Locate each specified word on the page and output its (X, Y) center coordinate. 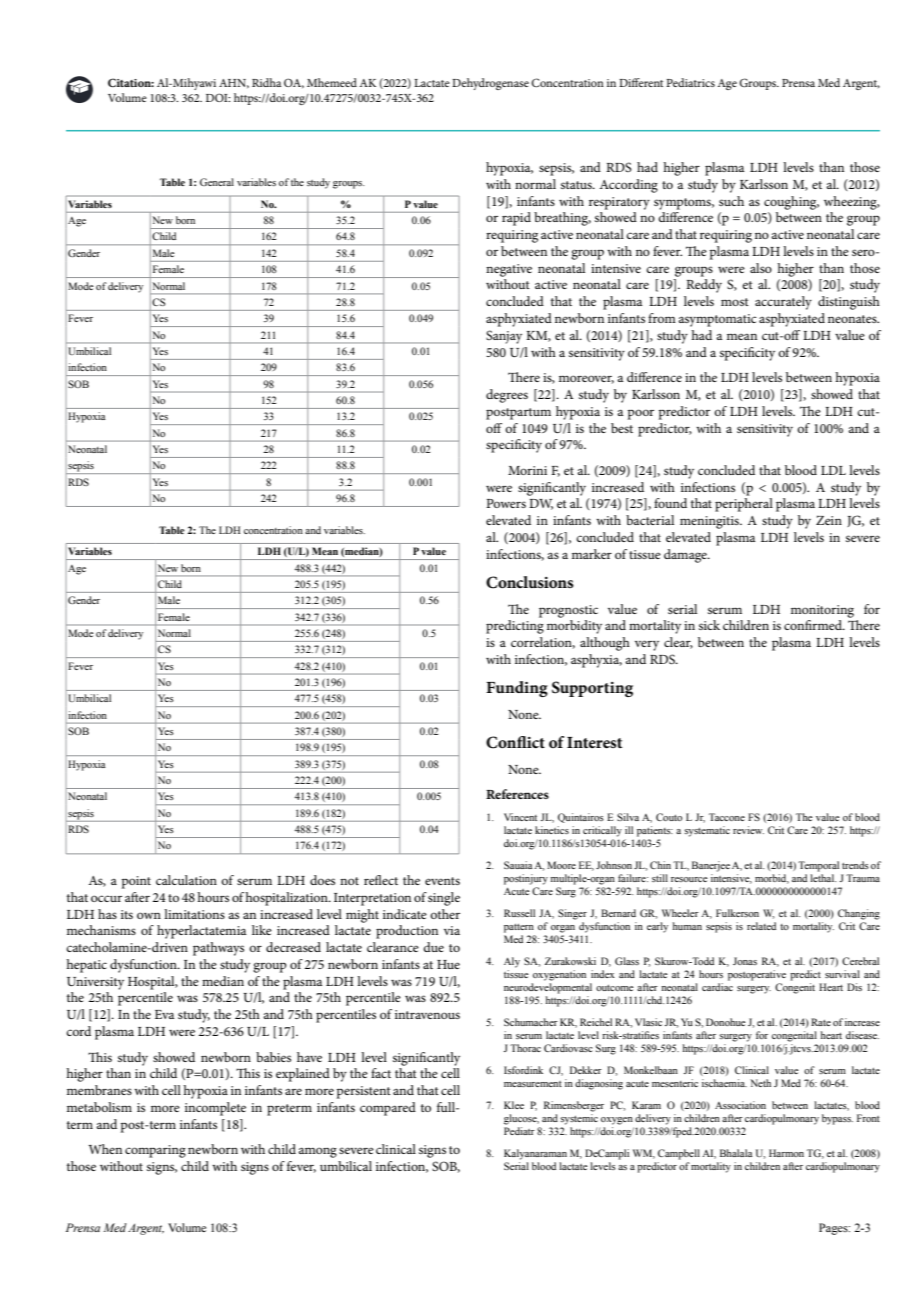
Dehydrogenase (490, 84)
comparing (155, 1151)
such (731, 201)
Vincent (520, 817)
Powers (506, 503)
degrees (507, 396)
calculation (186, 880)
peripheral (744, 505)
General (217, 182)
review (748, 830)
